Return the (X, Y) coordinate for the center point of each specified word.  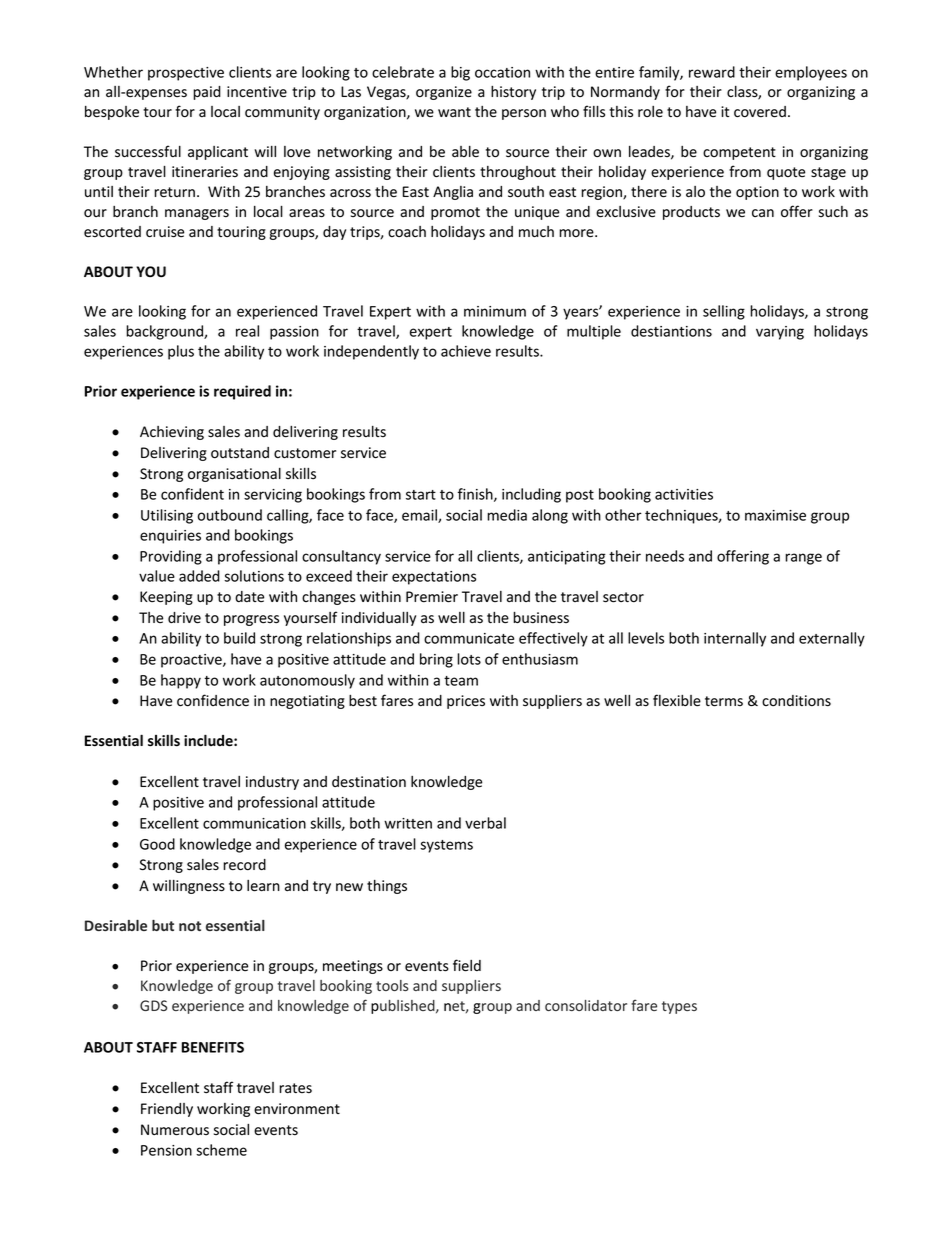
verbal (485, 823)
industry (272, 783)
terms (724, 701)
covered (760, 112)
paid (207, 93)
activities (684, 494)
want (454, 112)
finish (476, 495)
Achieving (172, 433)
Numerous (175, 1130)
